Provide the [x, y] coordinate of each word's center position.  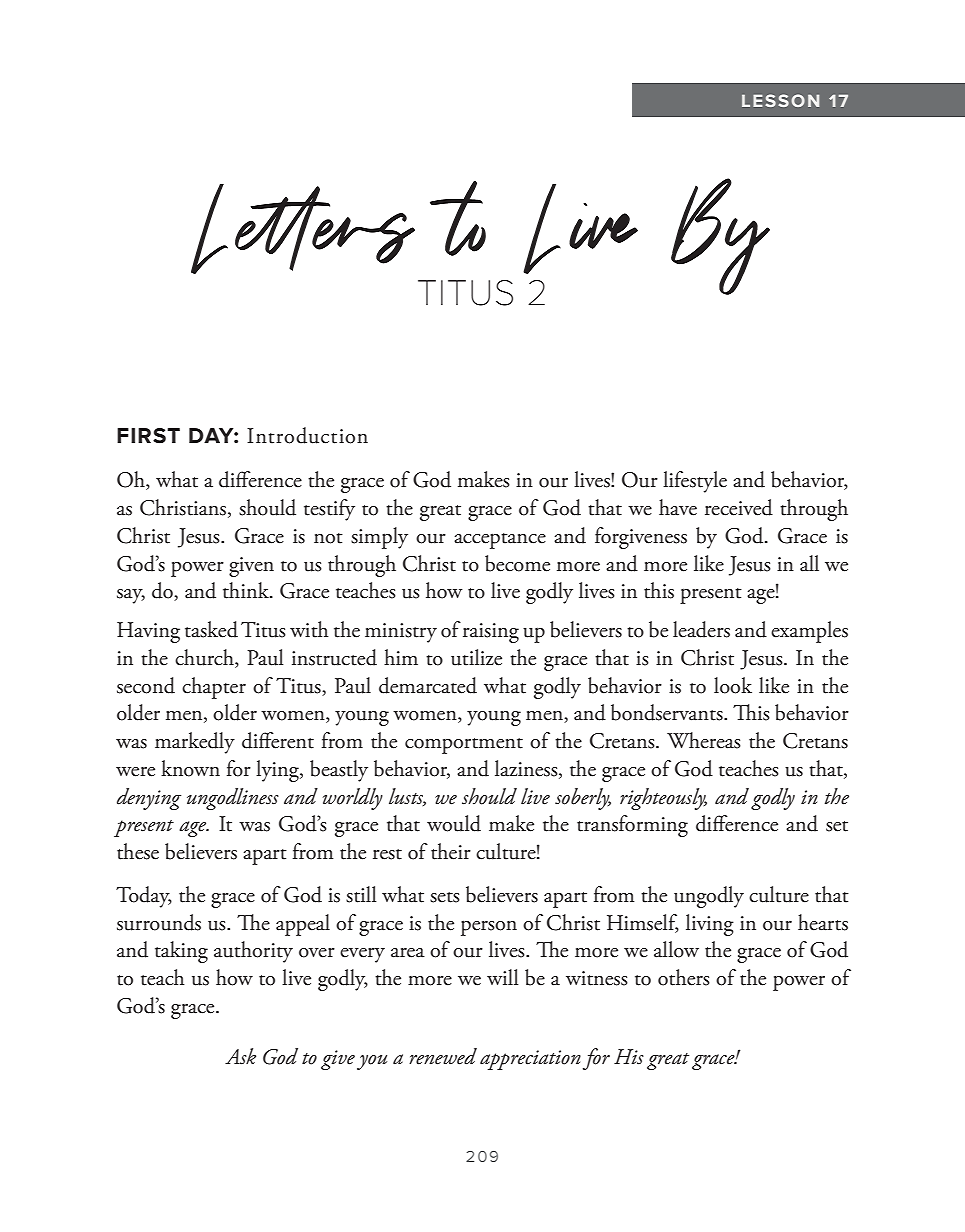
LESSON [780, 100]
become [517, 563]
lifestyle [695, 482]
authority [253, 952]
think [247, 590]
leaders [701, 629]
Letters [303, 229]
